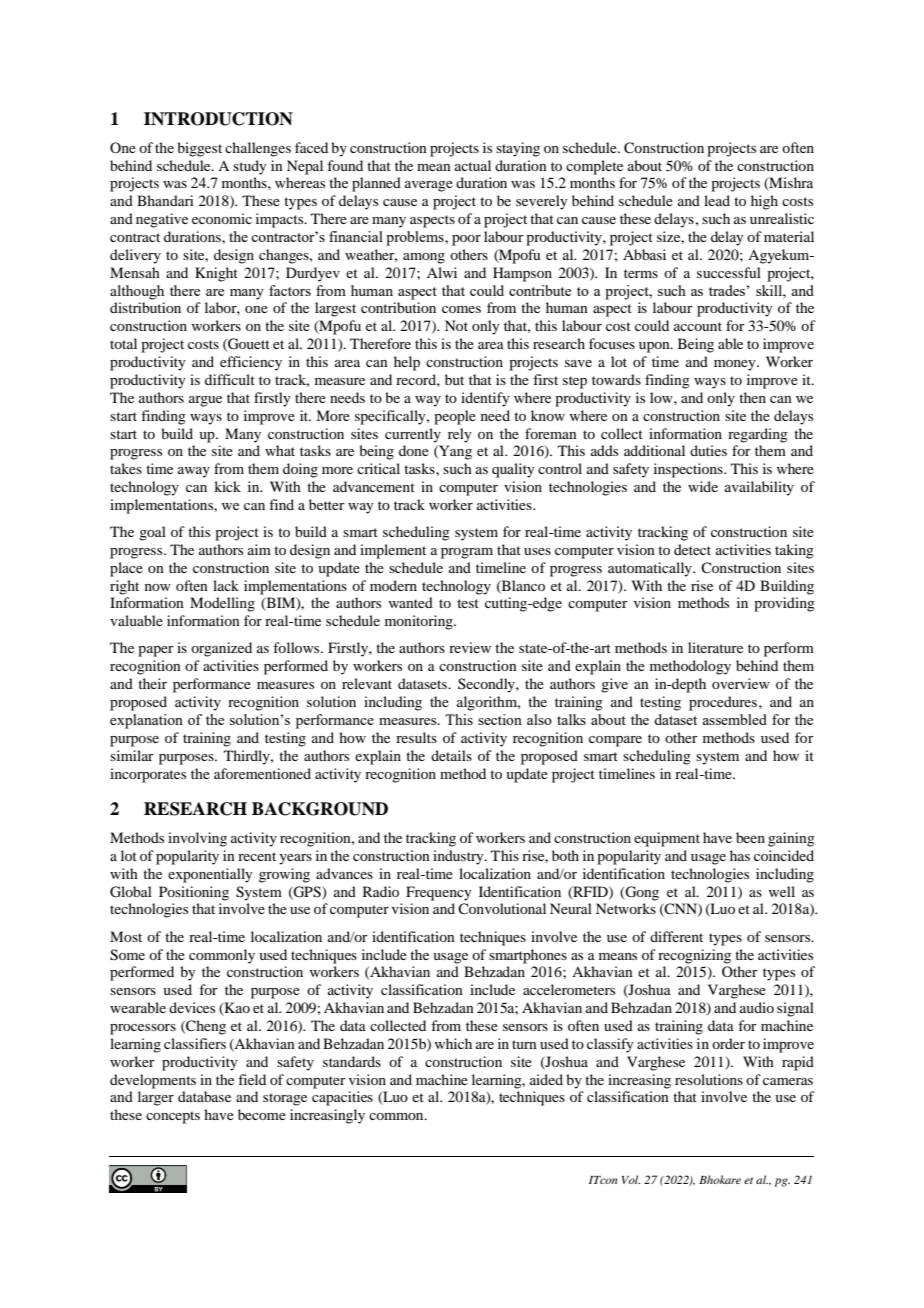 The height and width of the document is (1308, 924). Describe the element at coordinates (199, 149) in the document. I see `biggest` at that location.
